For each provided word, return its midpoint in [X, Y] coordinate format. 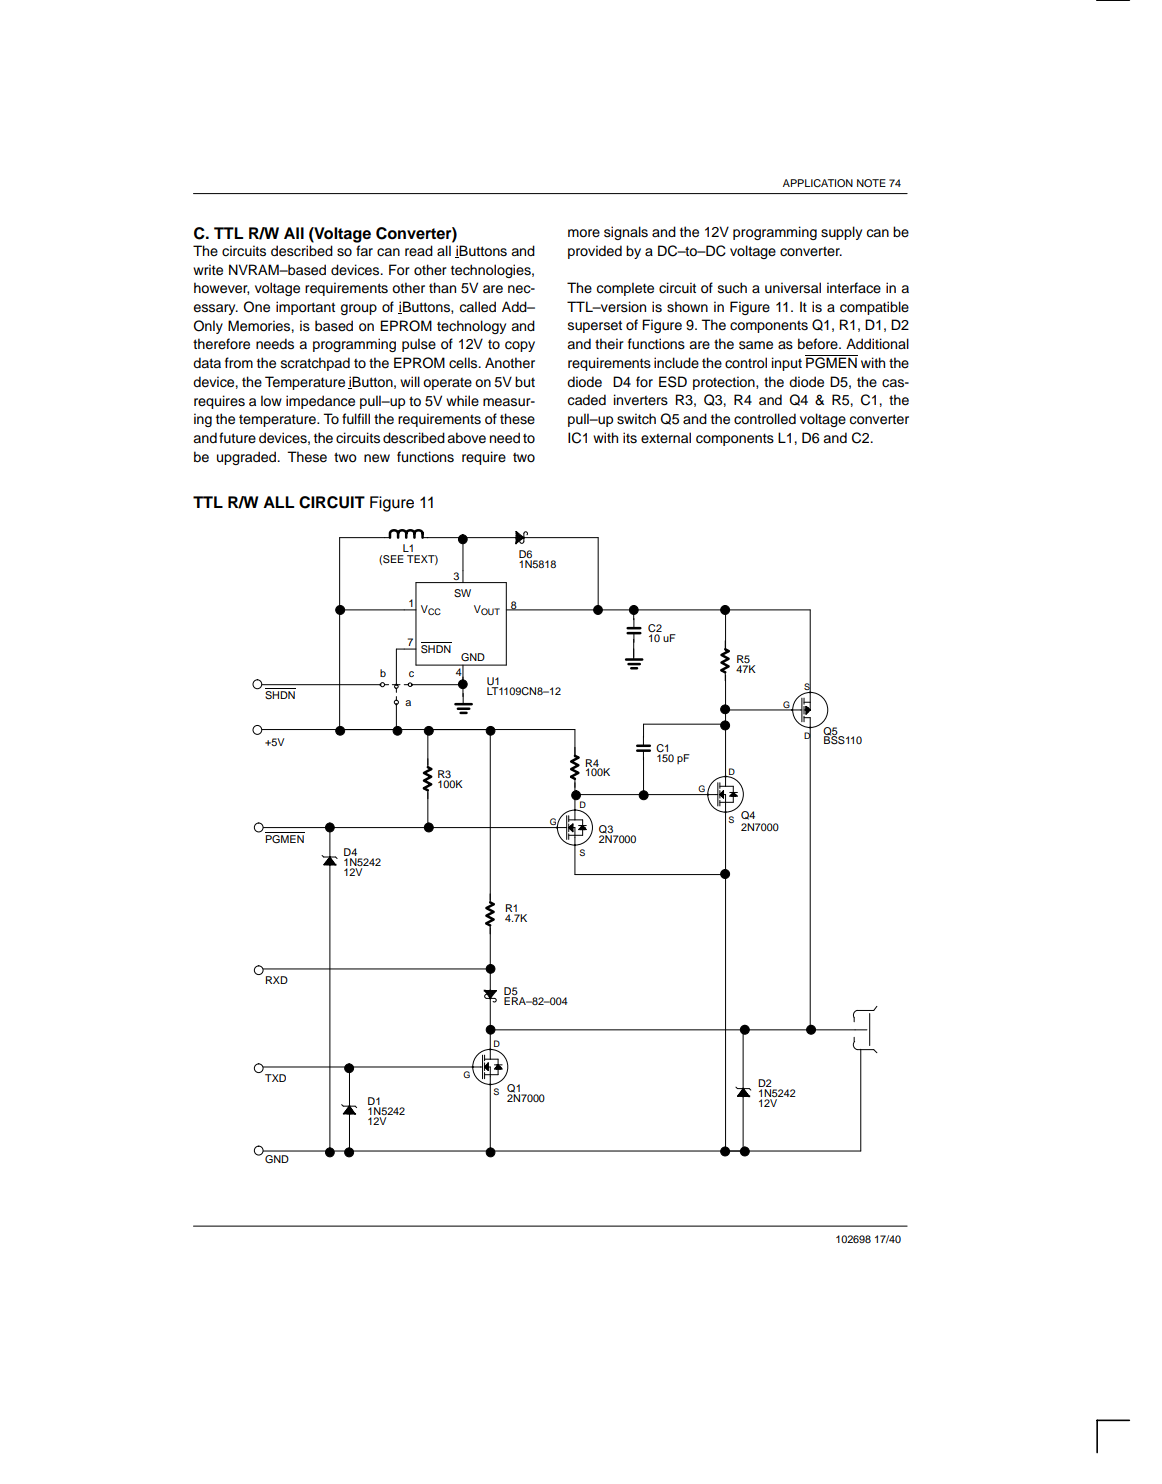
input [787, 364]
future [237, 437]
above [466, 438]
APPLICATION [818, 183]
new [377, 458]
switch [636, 419]
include [676, 363]
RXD [277, 980]
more [584, 233]
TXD [275, 1078]
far [364, 251]
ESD [673, 382]
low [271, 401]
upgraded [247, 458]
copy [520, 346]
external [666, 437]
